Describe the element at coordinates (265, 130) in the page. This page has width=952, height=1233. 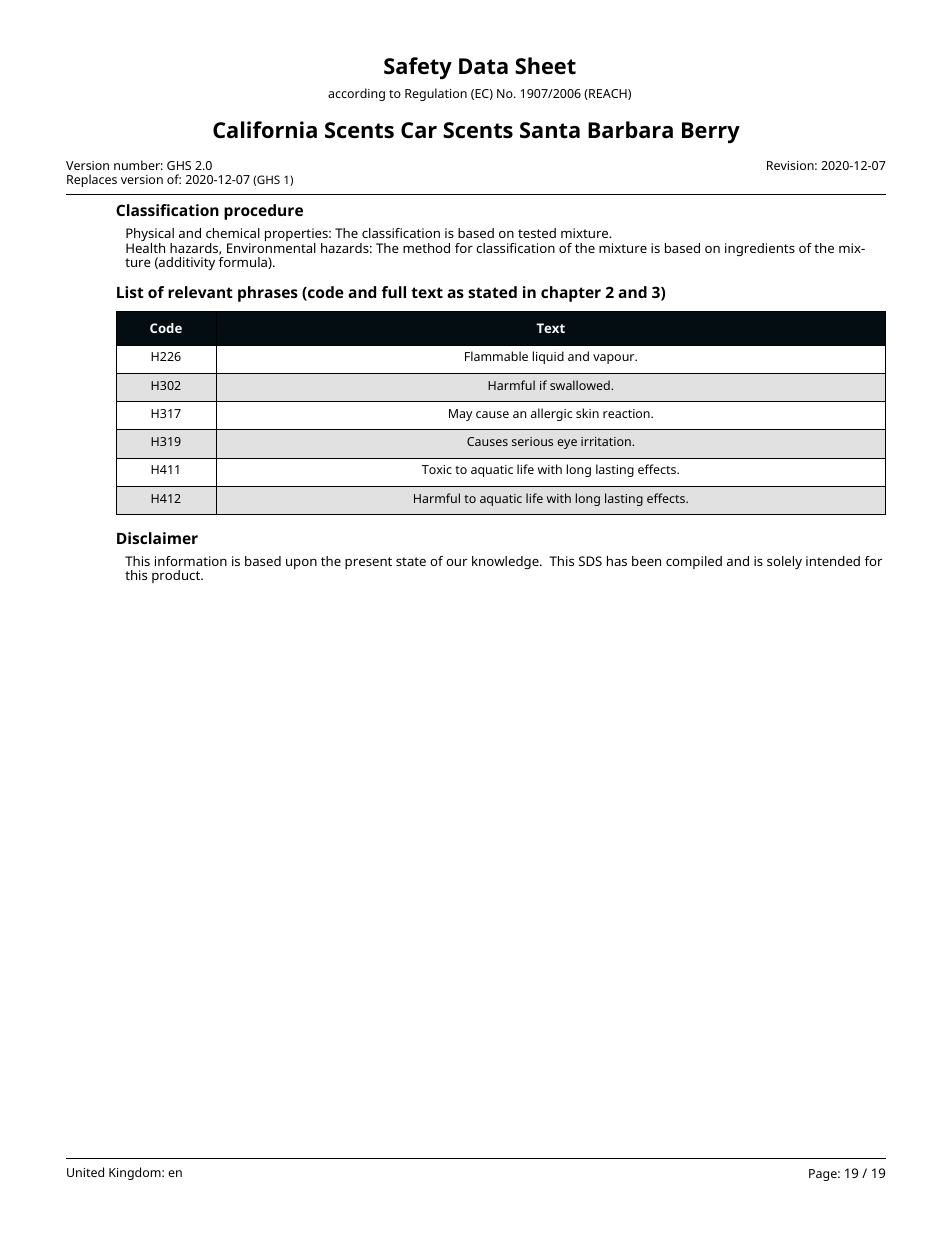
I see `California` at that location.
